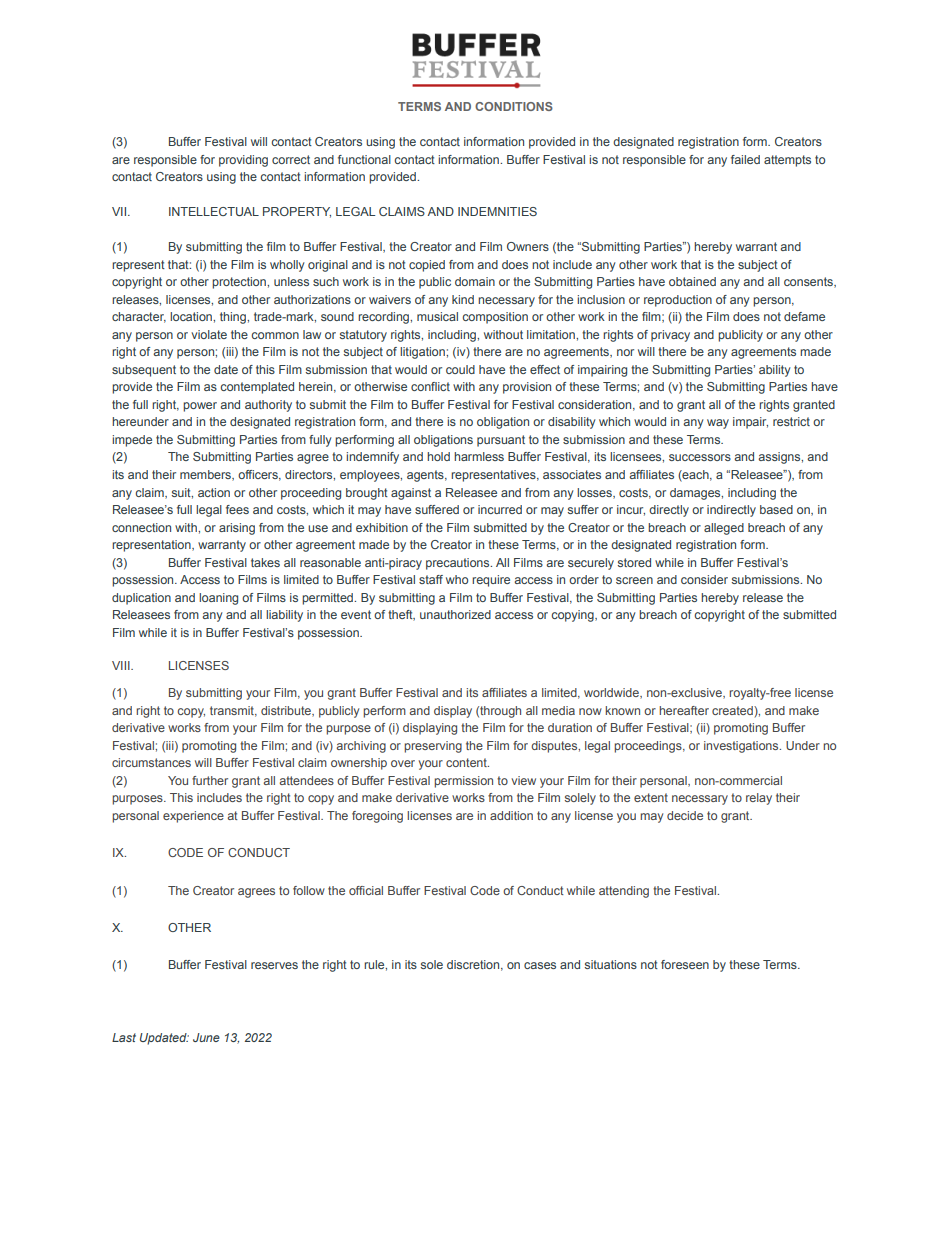  What do you see at coordinates (733, 710) in the image?
I see `created` at bounding box center [733, 710].
